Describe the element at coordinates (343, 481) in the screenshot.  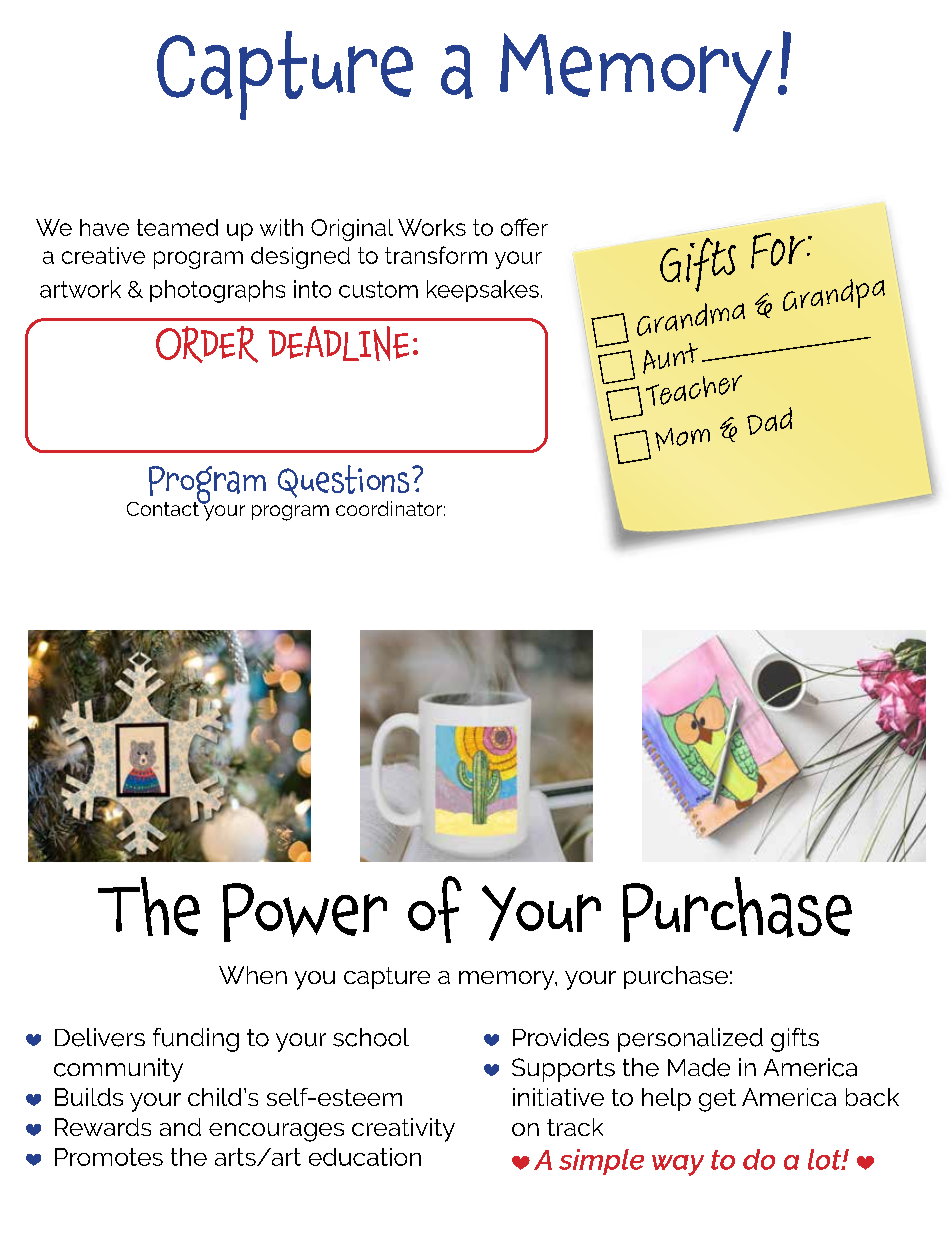
I see `Questions` at that location.
